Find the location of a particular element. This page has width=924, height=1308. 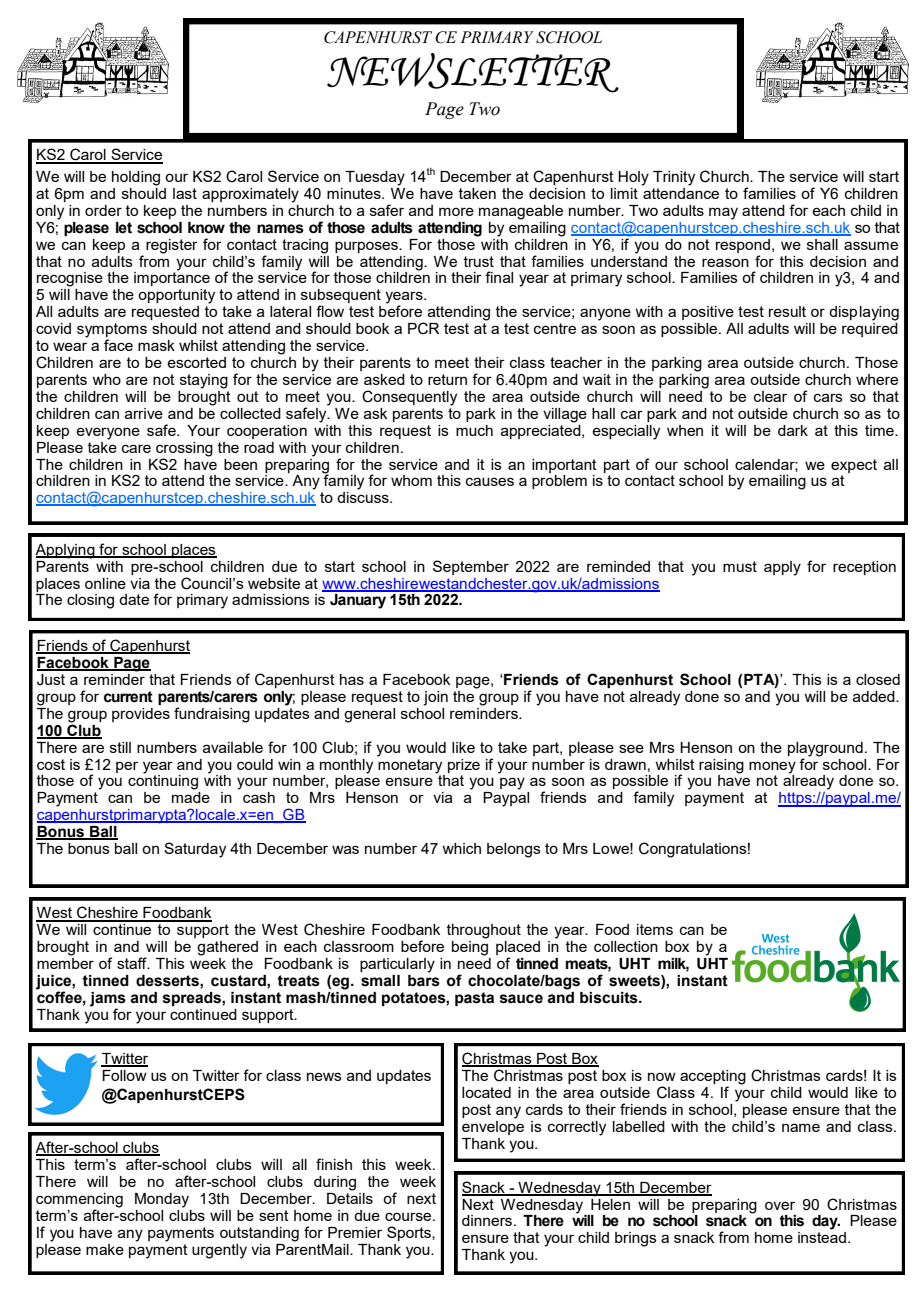

must is located at coordinates (740, 566).
